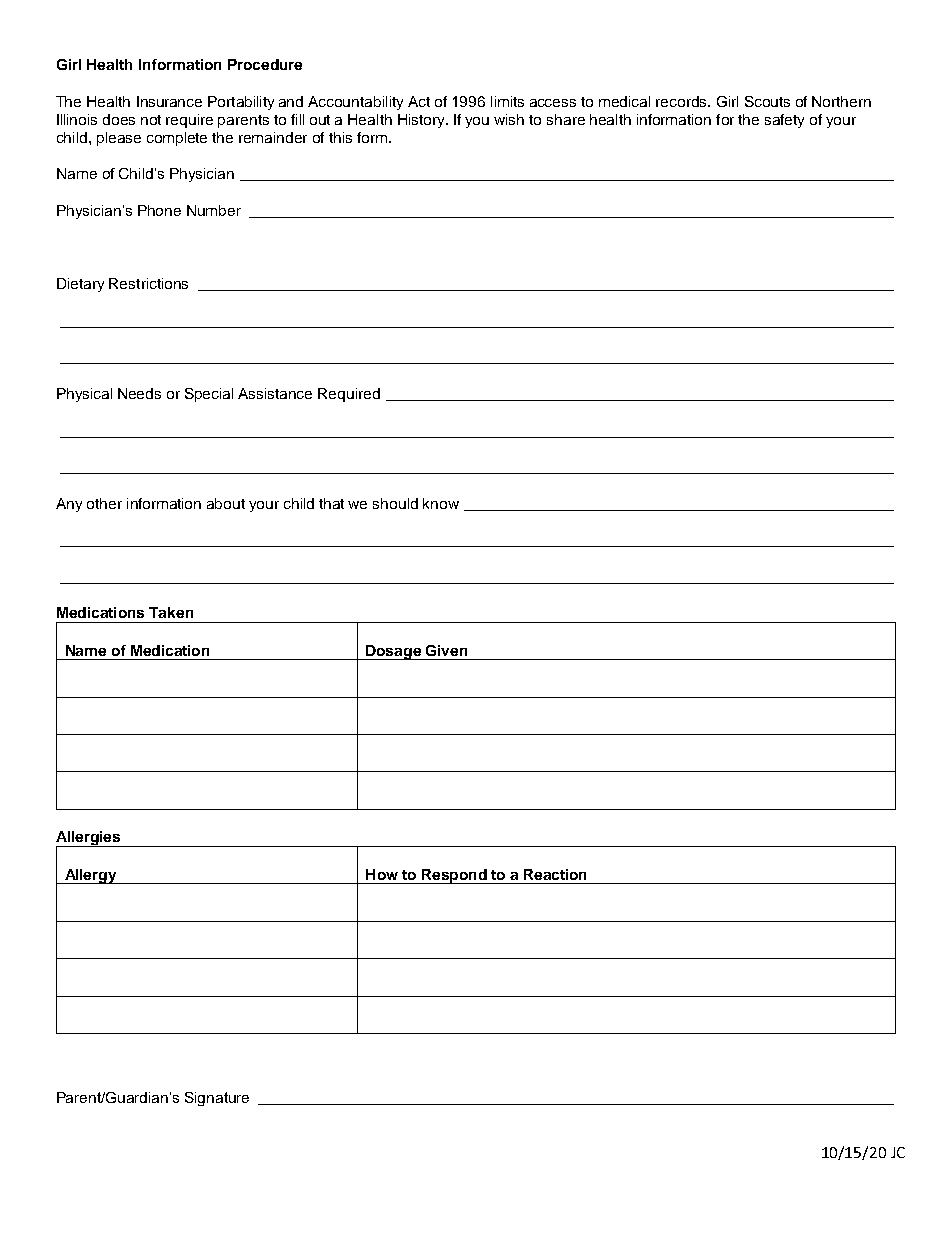 The image size is (952, 1233). What do you see at coordinates (446, 650) in the screenshot?
I see `Given` at bounding box center [446, 650].
